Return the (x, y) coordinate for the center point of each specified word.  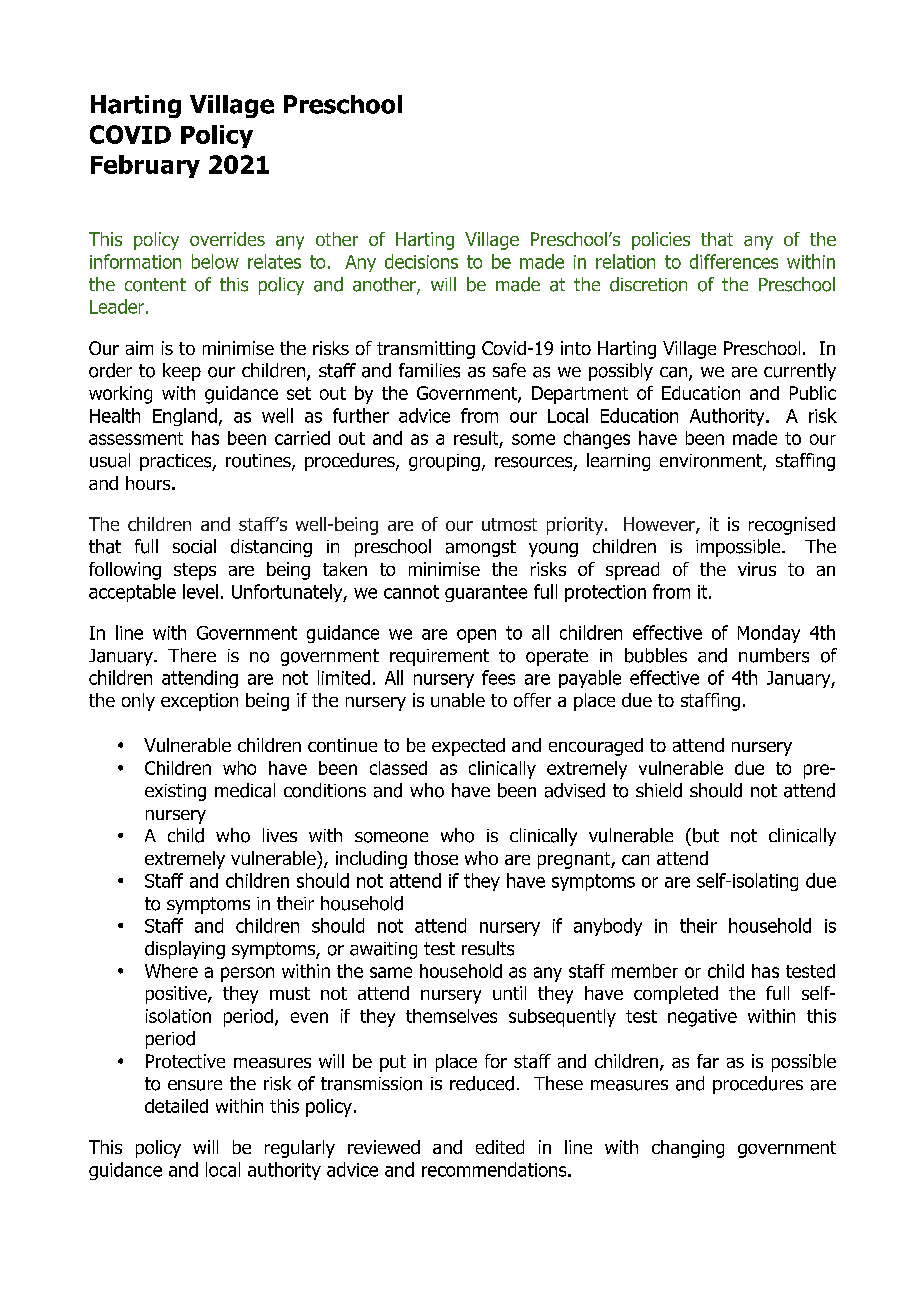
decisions (421, 261)
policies (661, 241)
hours (149, 483)
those (436, 858)
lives (280, 835)
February (145, 166)
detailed (176, 1106)
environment (712, 462)
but (706, 835)
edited (500, 1147)
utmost (509, 524)
